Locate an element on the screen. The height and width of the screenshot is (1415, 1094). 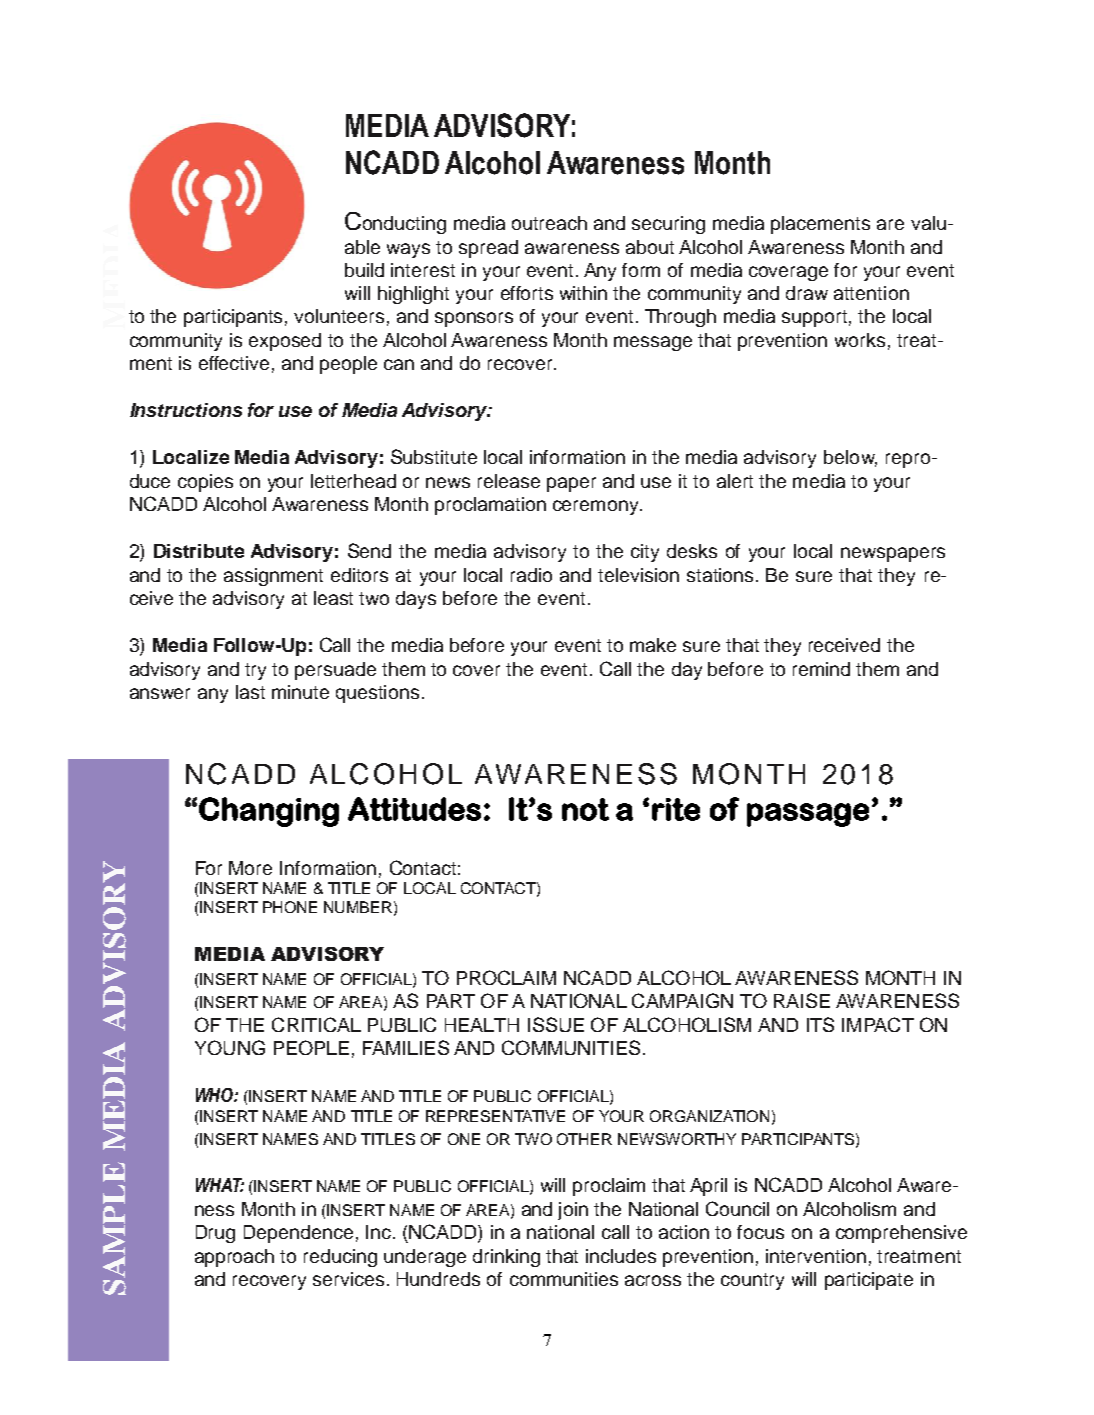
drinking is located at coordinates (506, 1258).
